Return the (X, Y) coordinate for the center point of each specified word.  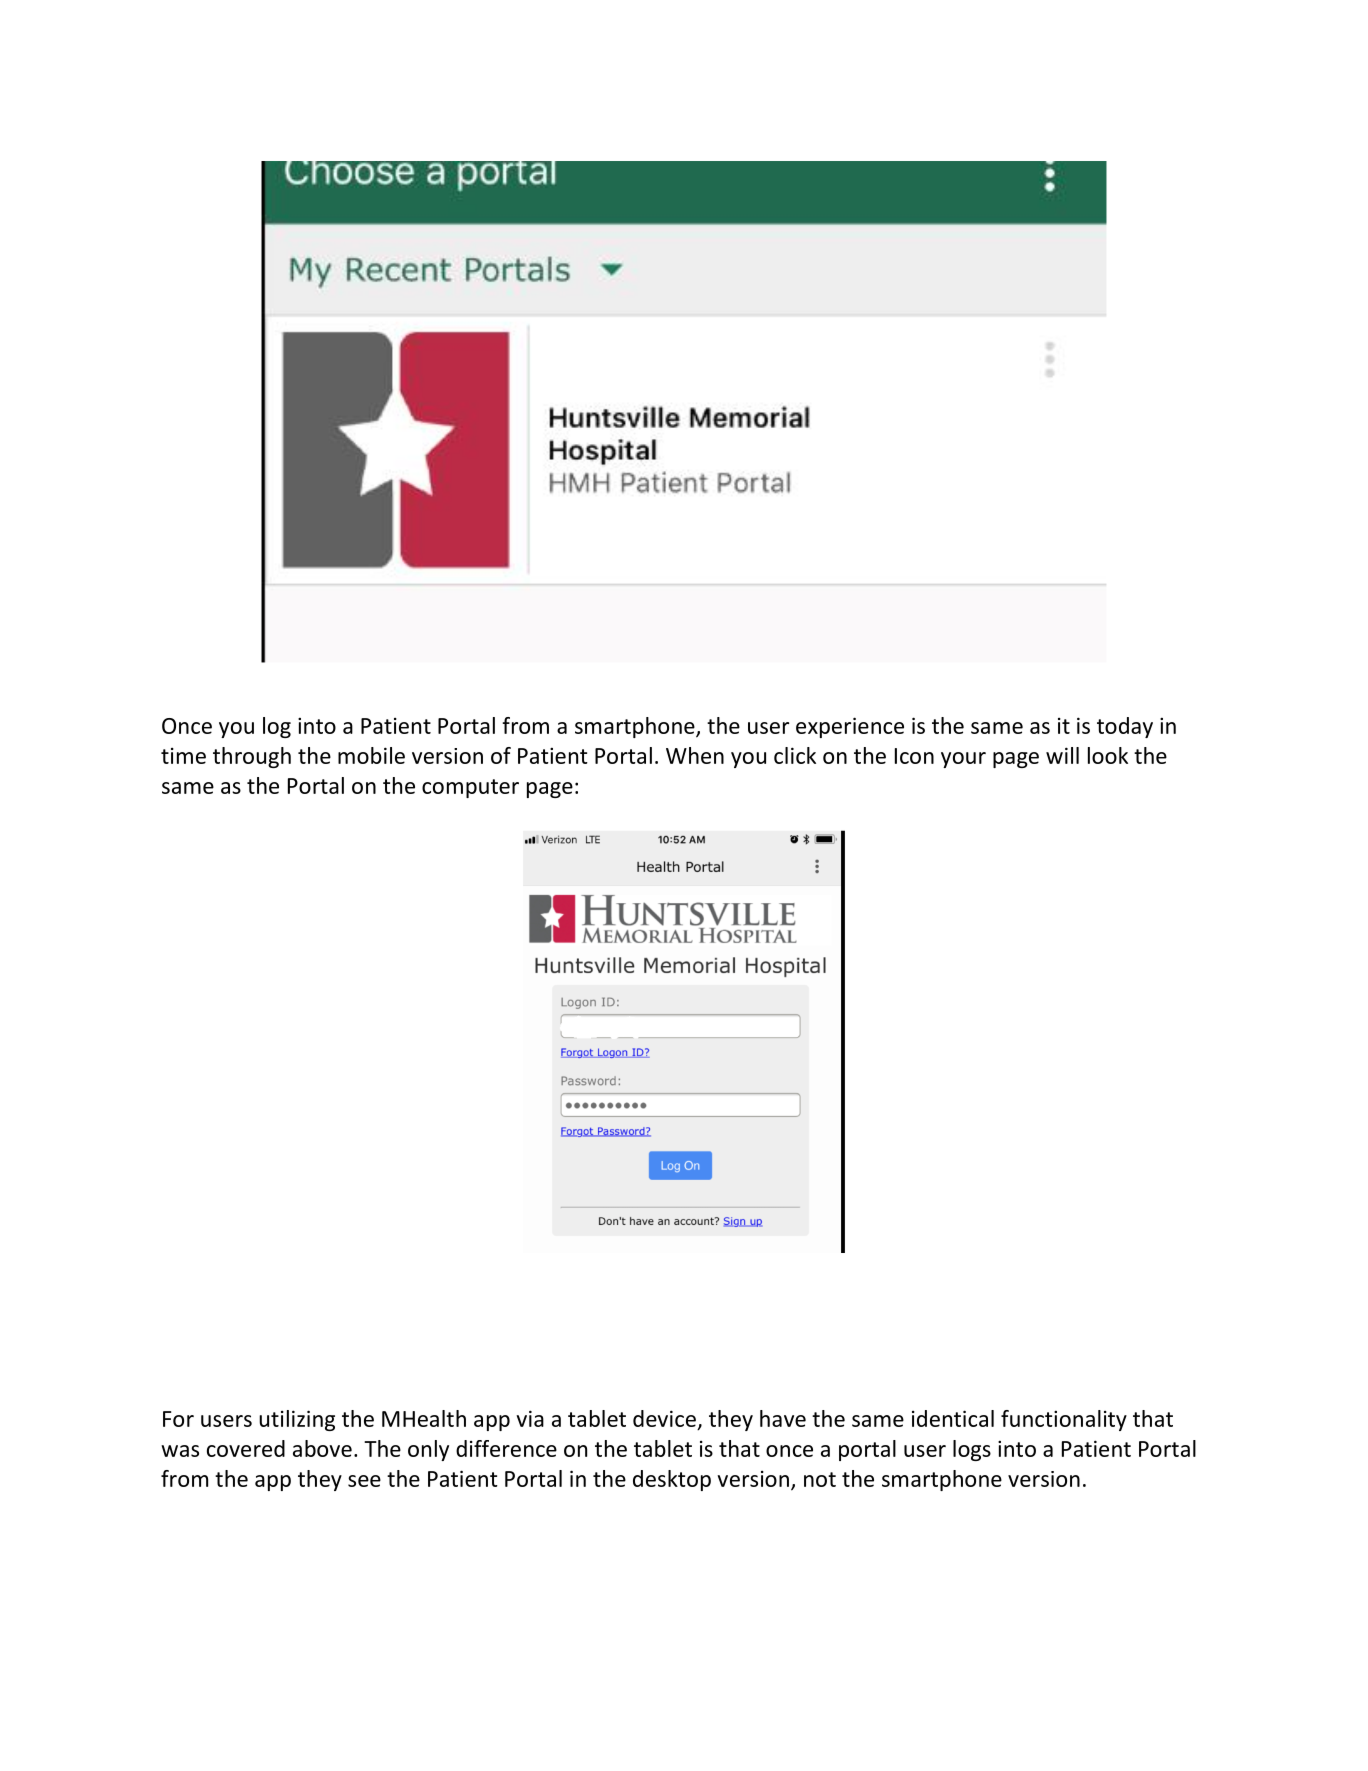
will (1062, 755)
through (252, 757)
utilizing (297, 1420)
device (664, 1418)
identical (953, 1418)
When (695, 755)
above (322, 1448)
